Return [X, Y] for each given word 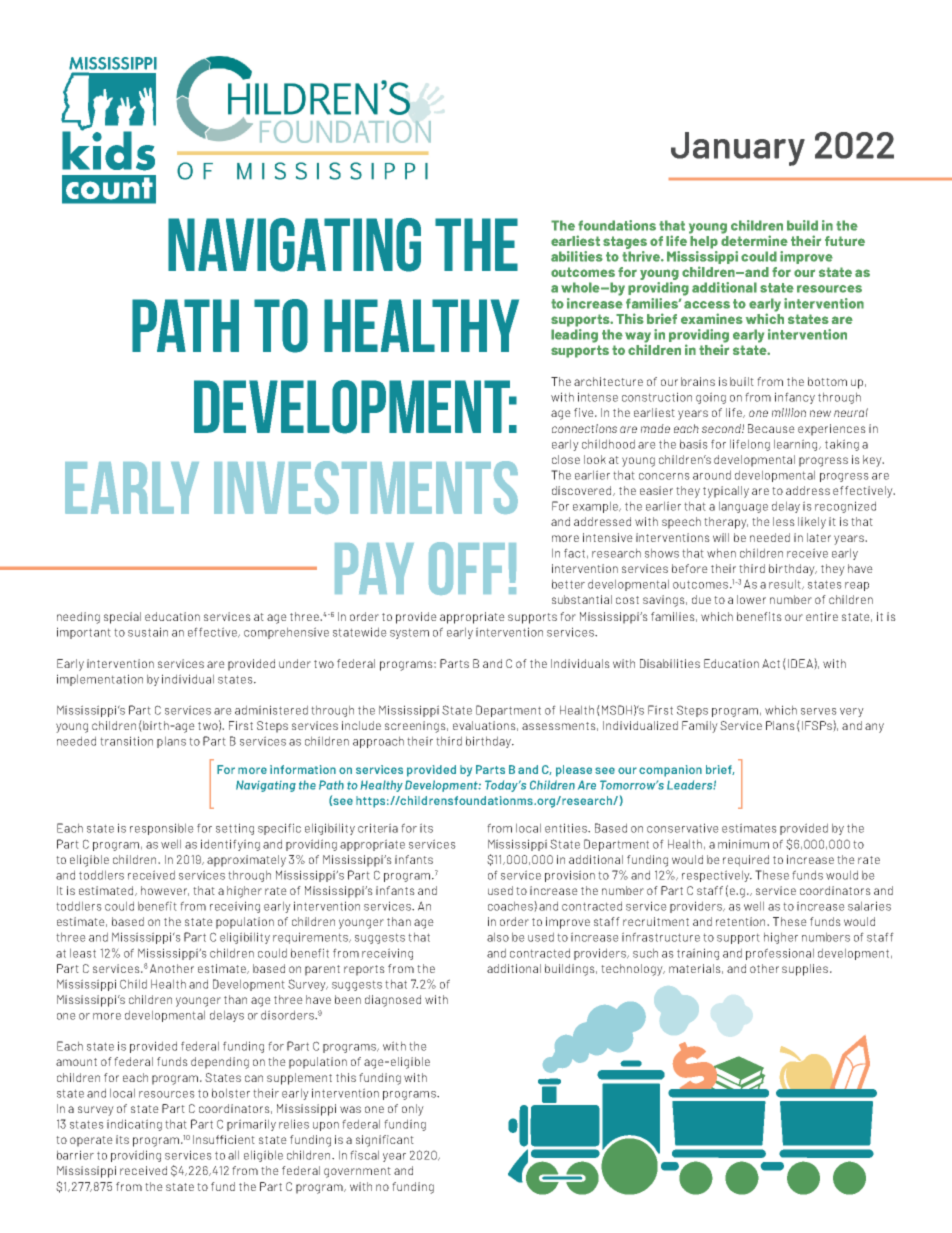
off [467, 568]
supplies [805, 970]
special [122, 618]
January [738, 149]
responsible [162, 829]
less [784, 521]
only [413, 1110]
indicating [134, 1125]
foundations [617, 225]
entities [567, 828]
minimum [743, 844]
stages [625, 242]
